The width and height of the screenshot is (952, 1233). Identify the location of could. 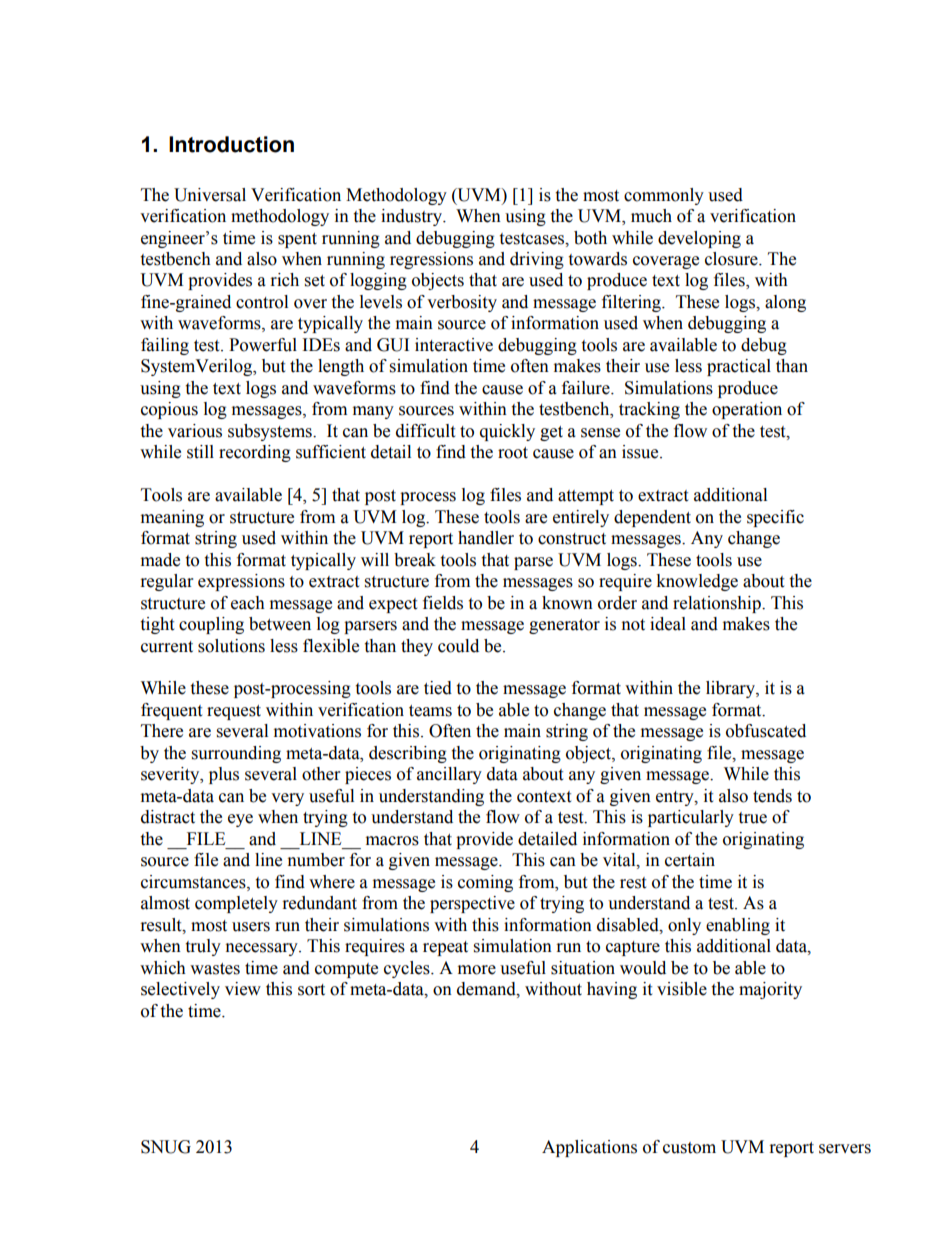
(458, 646).
